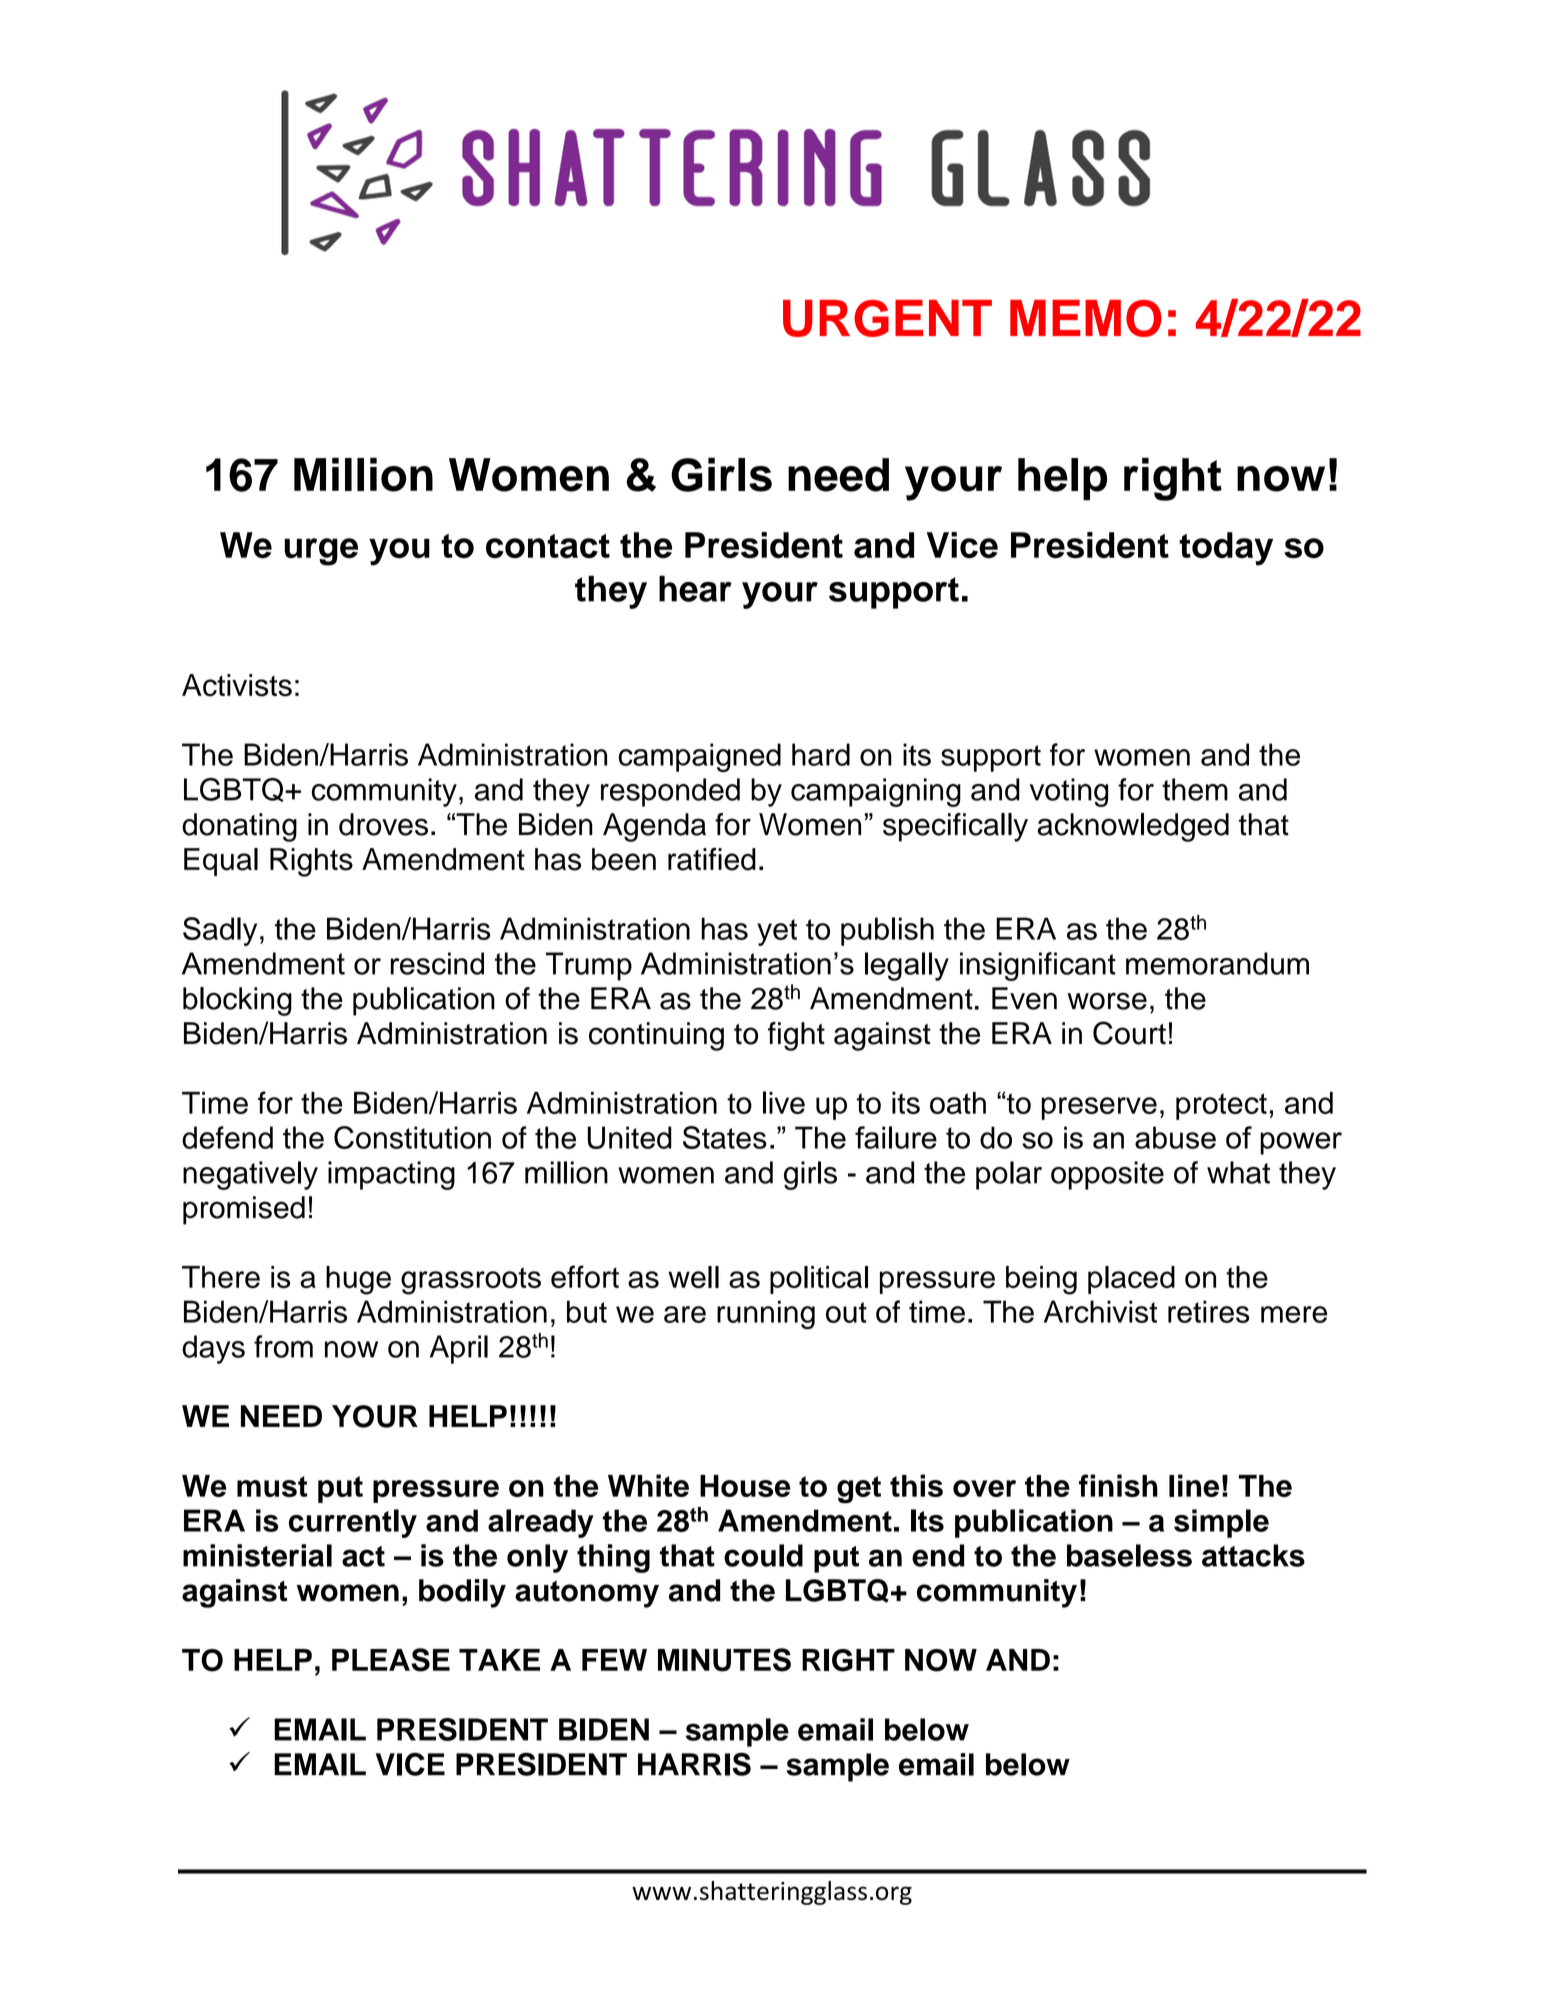  What do you see at coordinates (1226, 549) in the page?
I see `today` at bounding box center [1226, 549].
